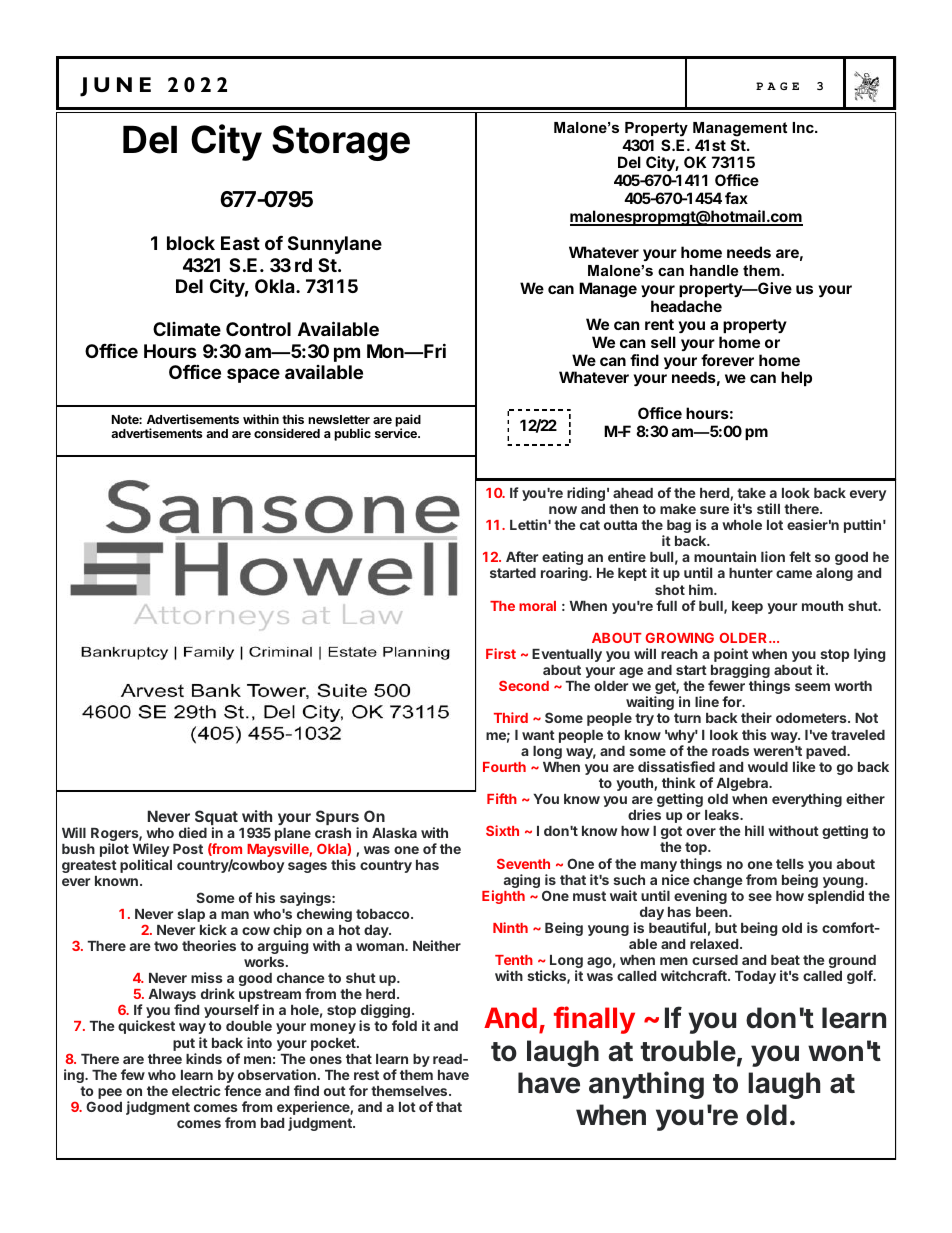  Describe the element at coordinates (688, 1051) in the screenshot. I see `trouble` at that location.
